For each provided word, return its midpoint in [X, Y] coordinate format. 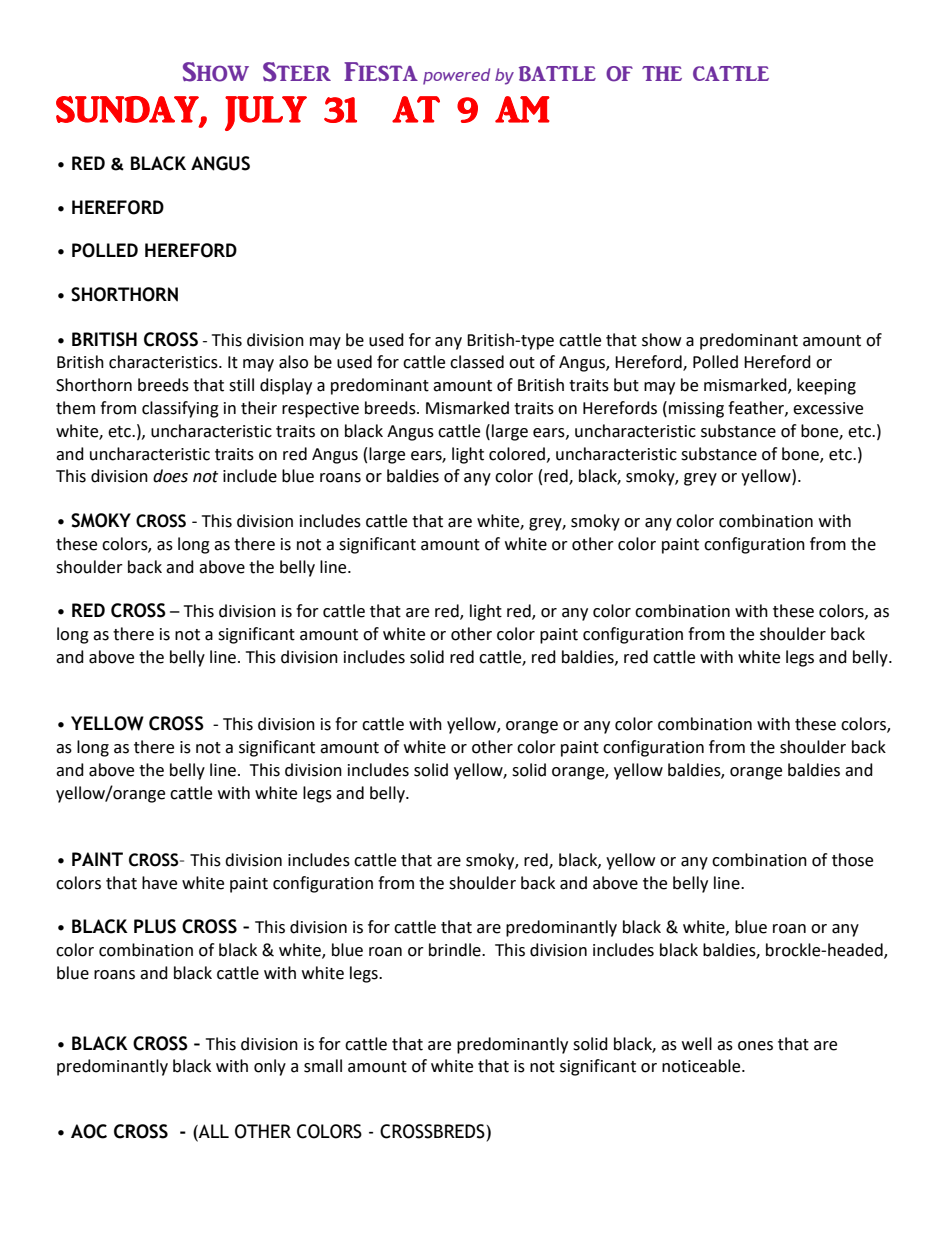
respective [320, 410]
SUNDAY [128, 110]
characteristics [164, 362]
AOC [89, 1131]
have [159, 883]
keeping [826, 386]
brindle [456, 950]
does [170, 476]
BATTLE [557, 74]
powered [456, 76]
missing [696, 410]
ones [755, 1046]
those [852, 860]
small [323, 1066]
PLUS [155, 926]
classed [477, 362]
